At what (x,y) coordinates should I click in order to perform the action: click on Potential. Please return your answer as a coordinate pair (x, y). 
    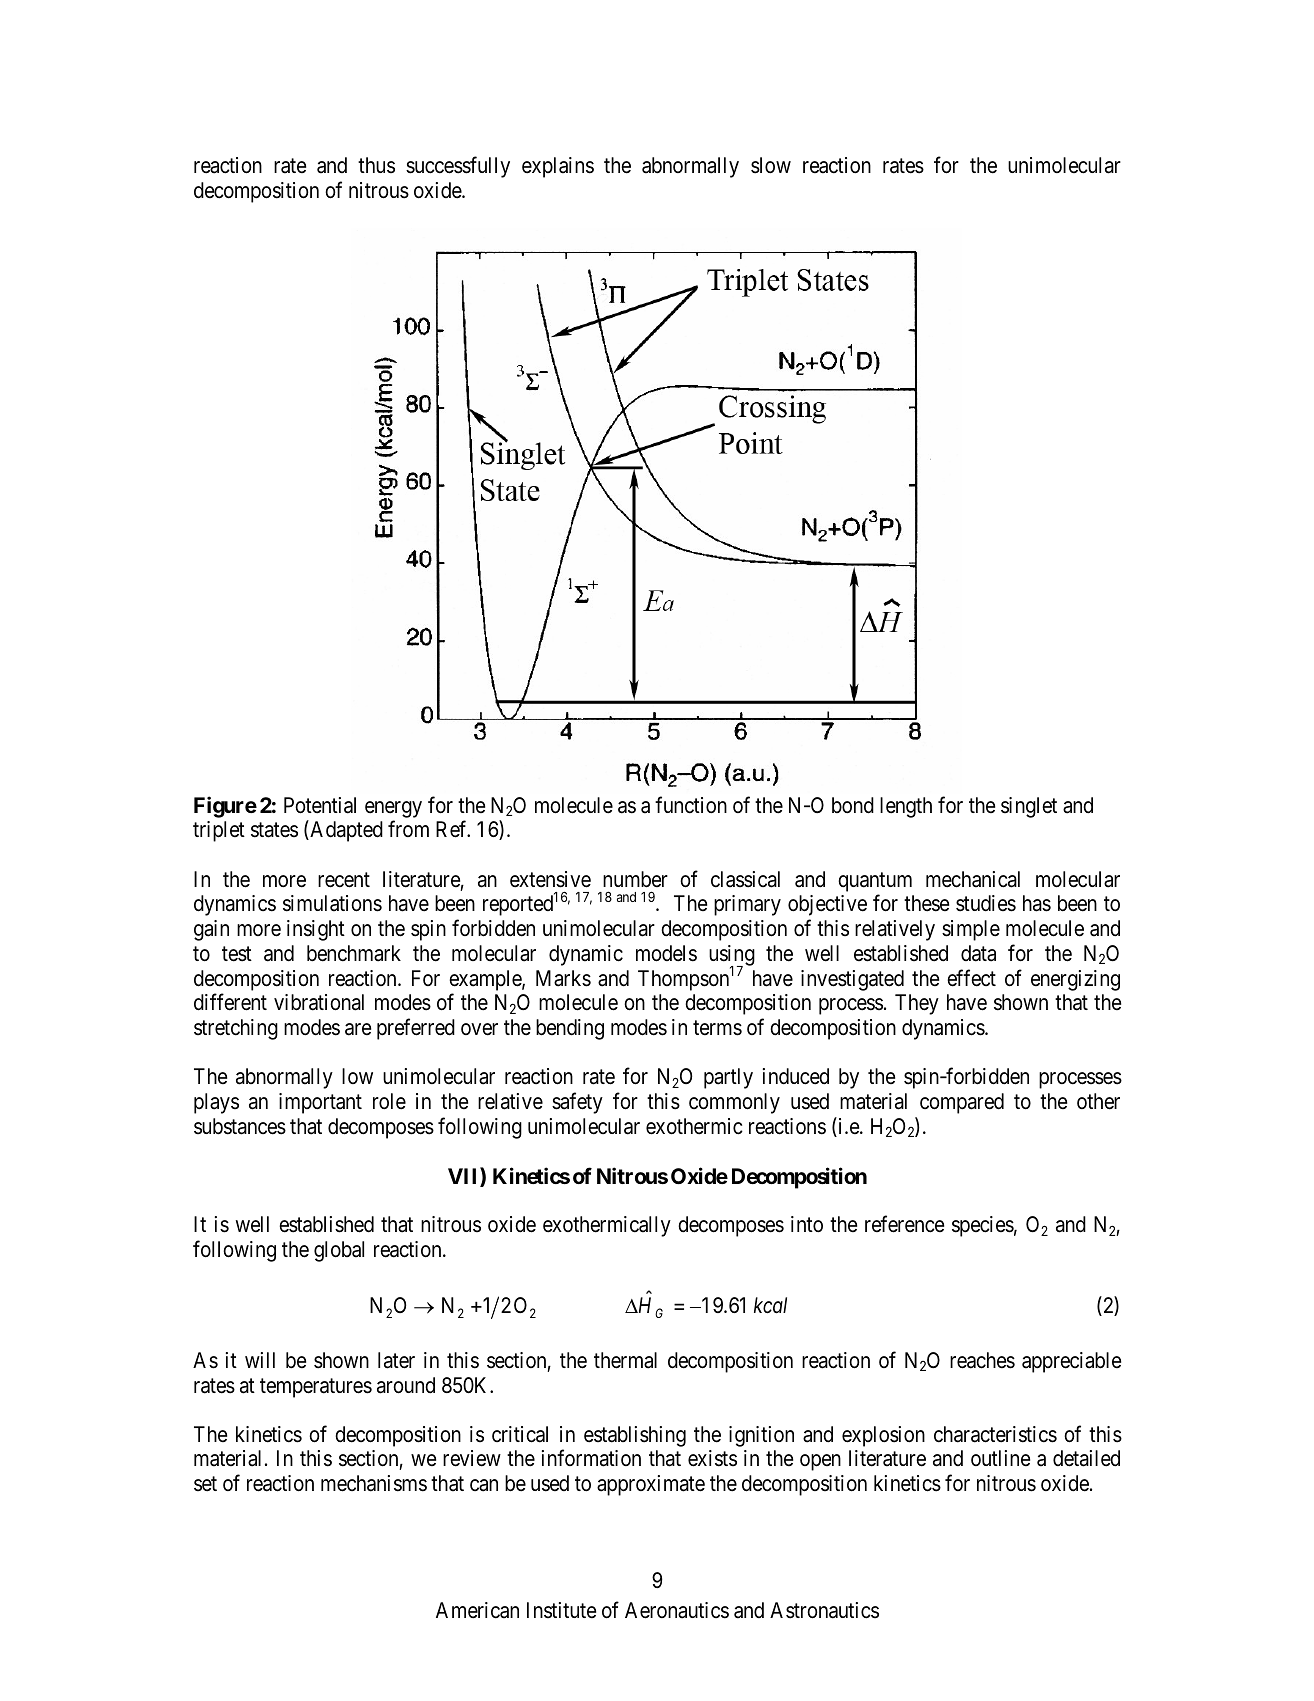
    Looking at the image, I should click on (320, 805).
